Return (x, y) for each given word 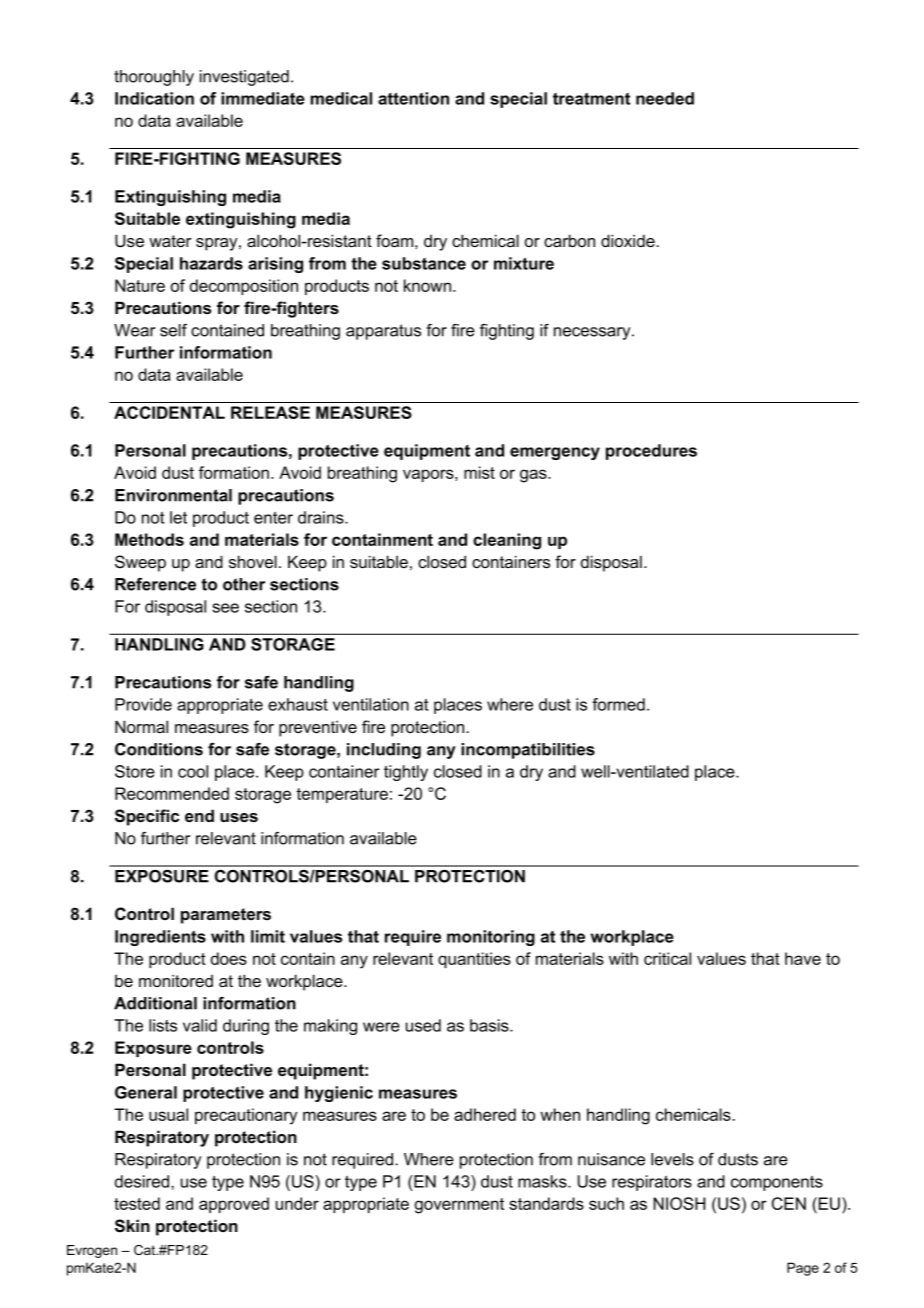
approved (234, 1205)
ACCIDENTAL (169, 412)
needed (665, 98)
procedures (651, 452)
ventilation (371, 704)
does (229, 958)
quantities (474, 960)
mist (479, 472)
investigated (244, 78)
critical (667, 958)
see (225, 608)
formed (618, 704)
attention (413, 98)
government (459, 1206)
